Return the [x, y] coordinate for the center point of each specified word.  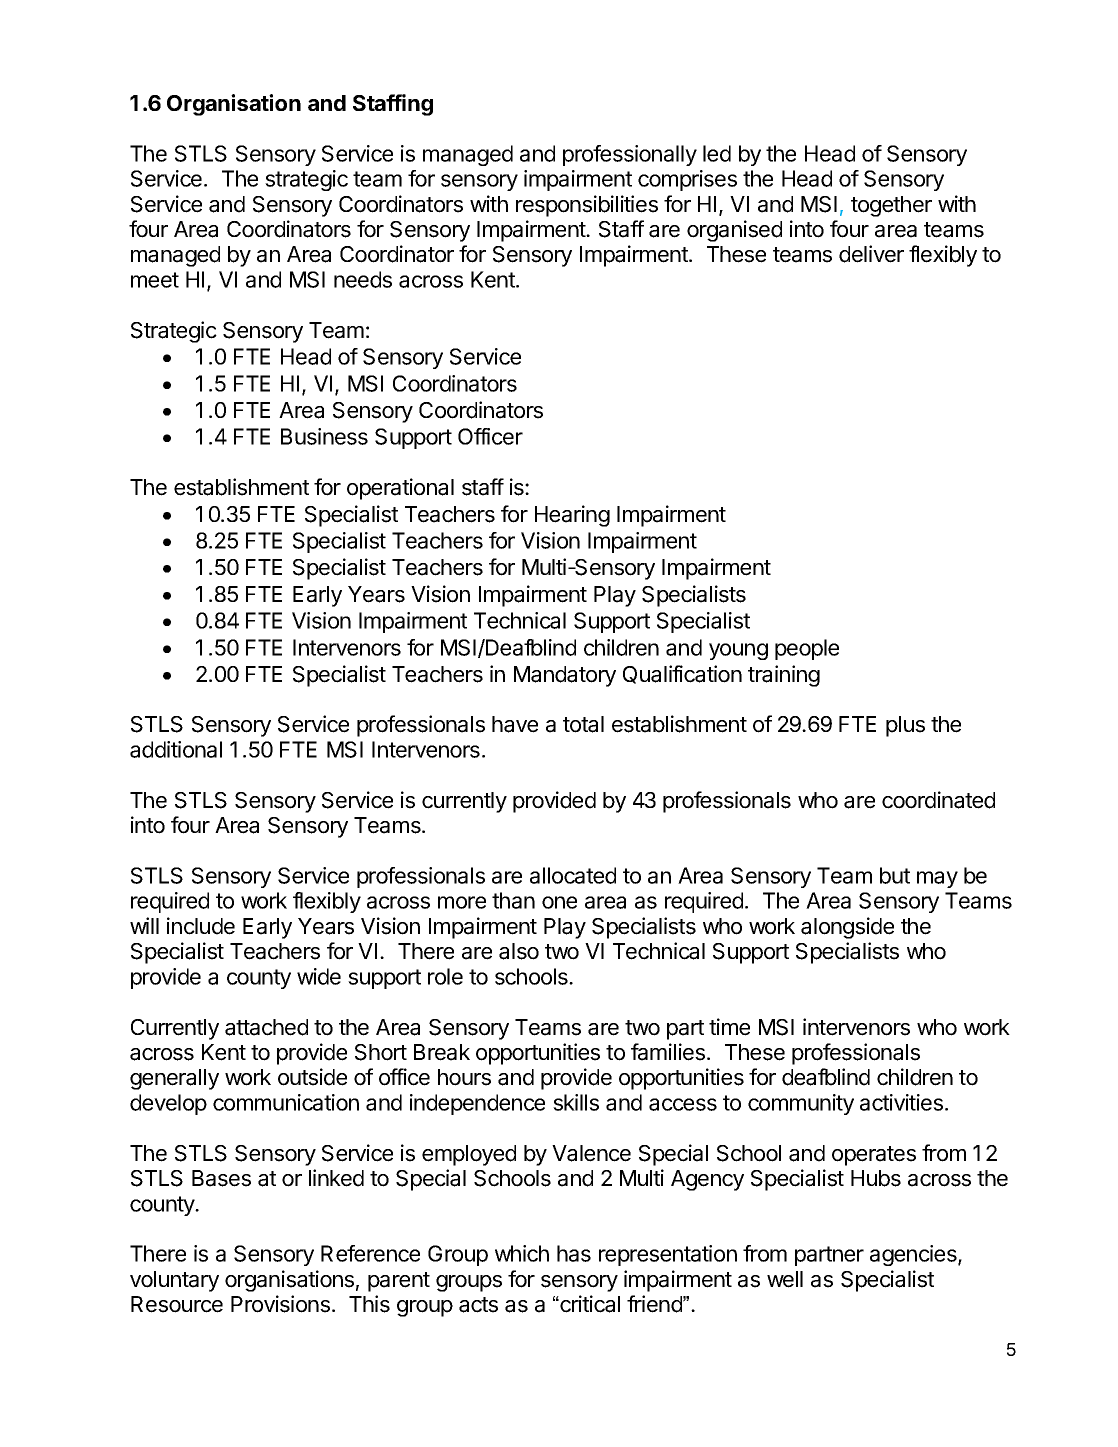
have [515, 724]
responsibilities [587, 206]
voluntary [174, 1281]
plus [905, 726]
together [891, 206]
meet [155, 280]
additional [176, 749]
